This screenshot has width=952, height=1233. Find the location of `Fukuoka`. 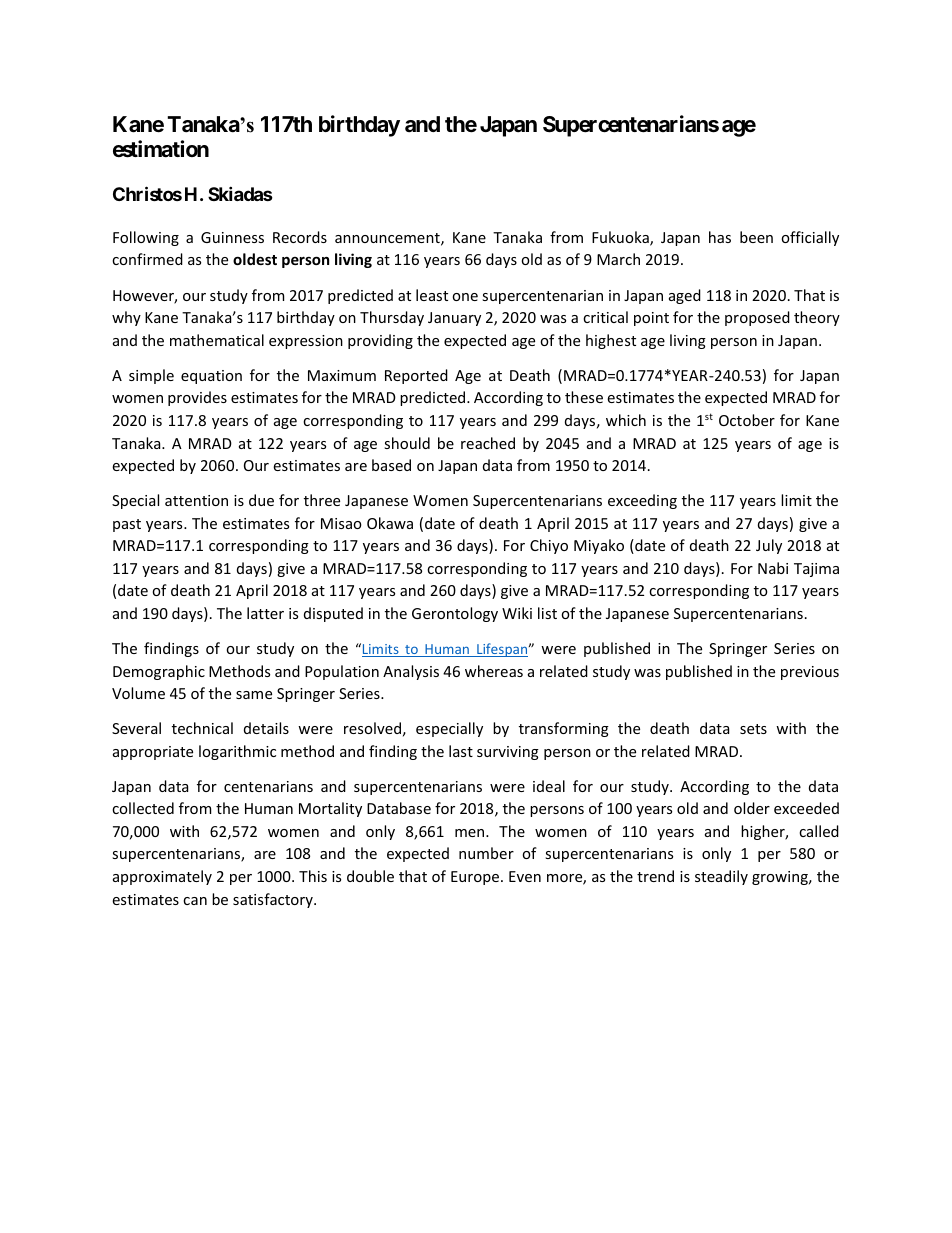

Fukuoka is located at coordinates (621, 238).
